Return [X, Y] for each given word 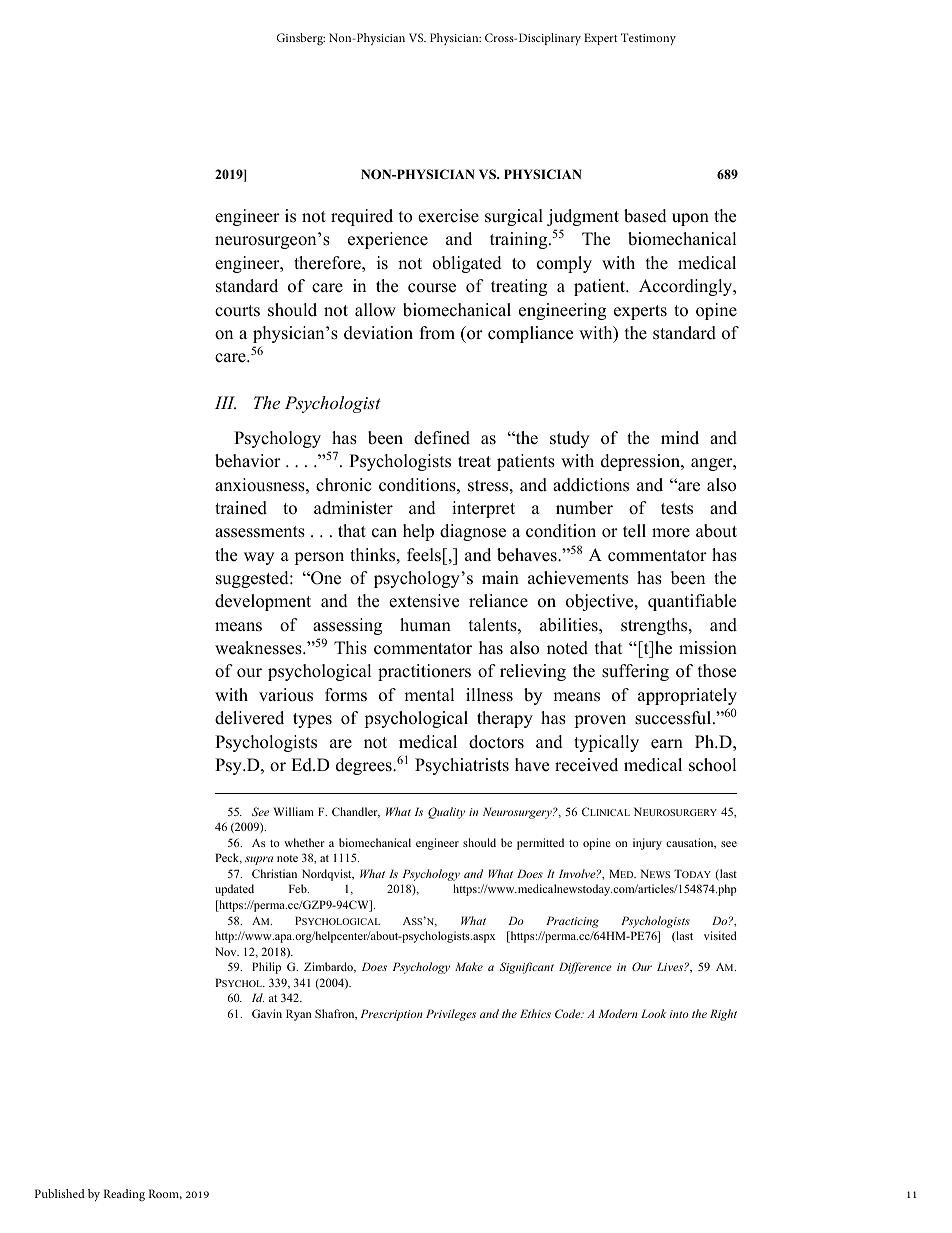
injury [647, 844]
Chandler [356, 812]
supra [259, 860]
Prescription [391, 1015]
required [362, 217]
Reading [124, 1195]
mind [680, 438]
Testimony [648, 39]
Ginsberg [301, 39]
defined [442, 438]
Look [653, 1013]
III [225, 402]
